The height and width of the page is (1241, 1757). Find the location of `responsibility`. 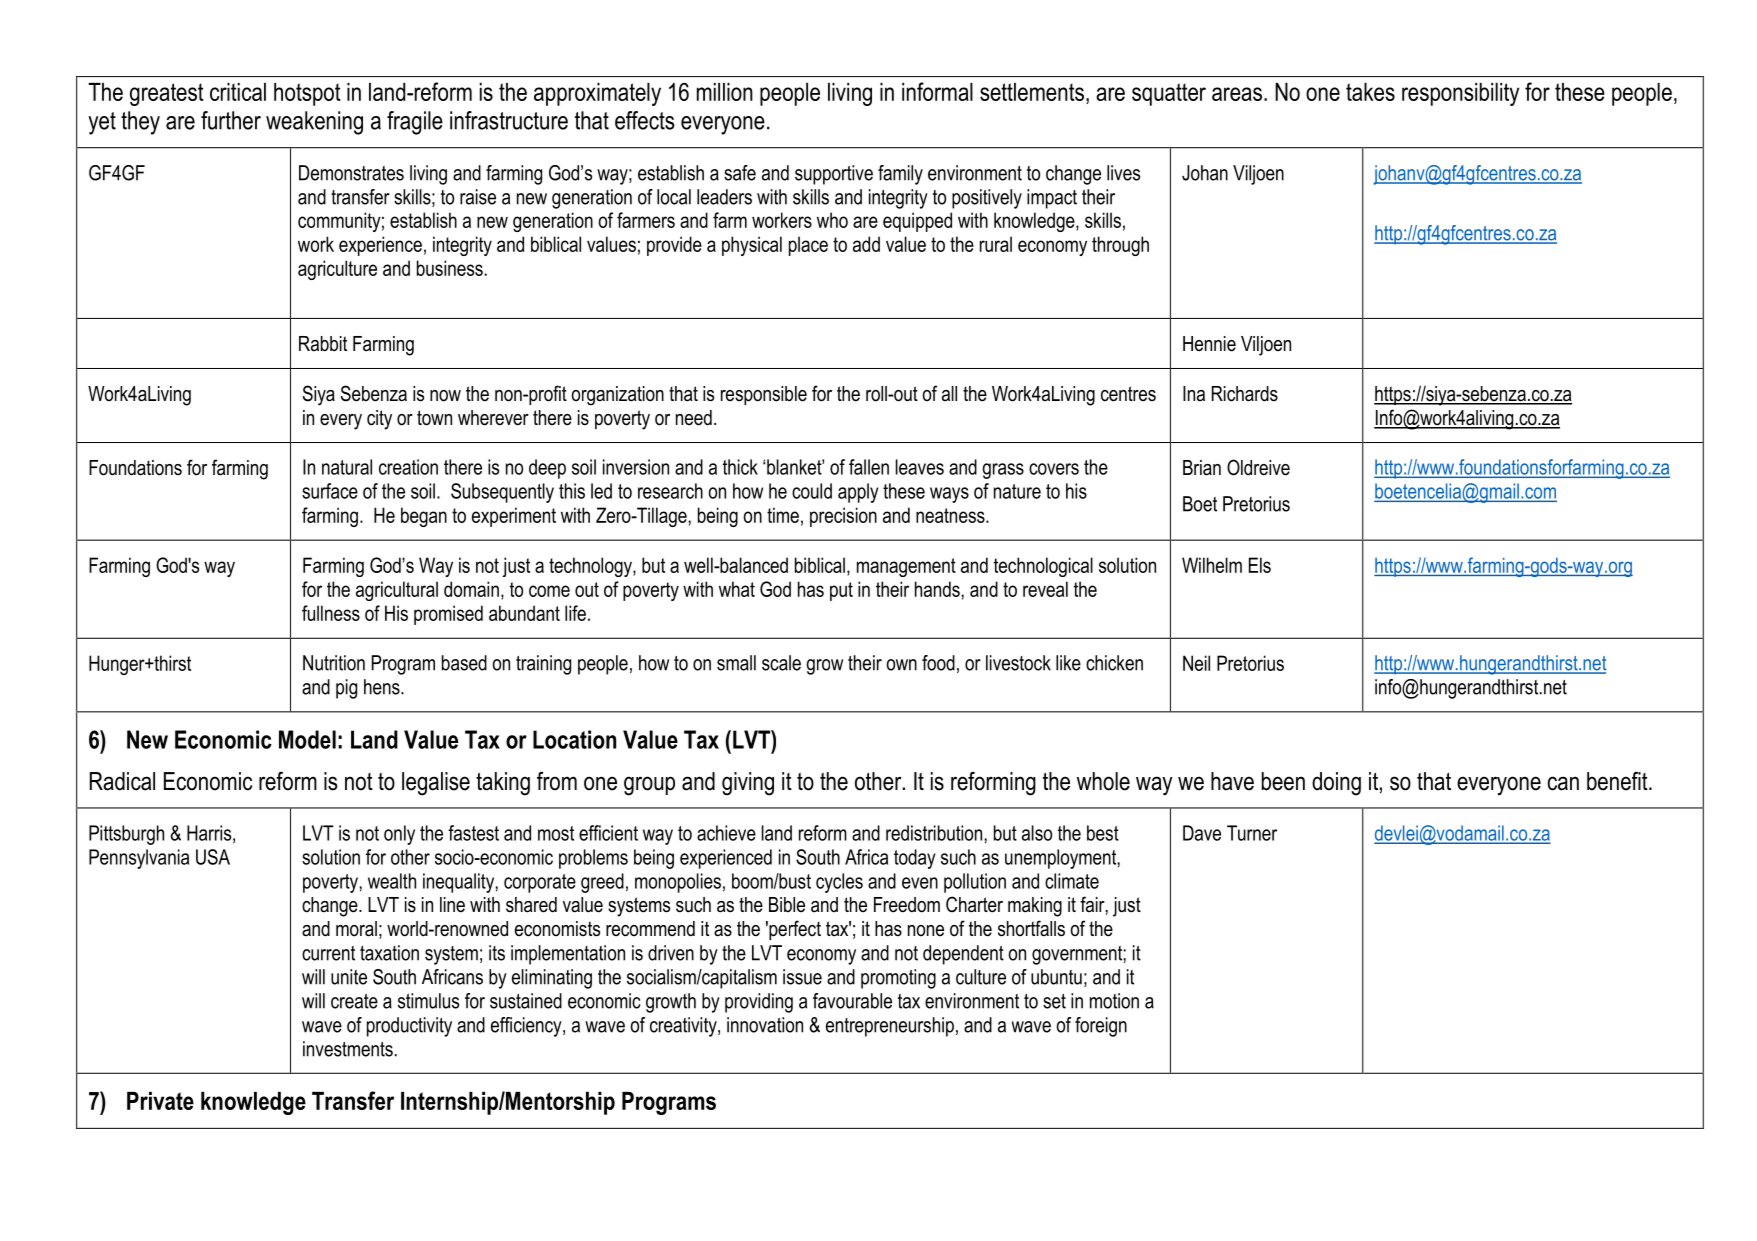

responsibility is located at coordinates (1460, 94).
